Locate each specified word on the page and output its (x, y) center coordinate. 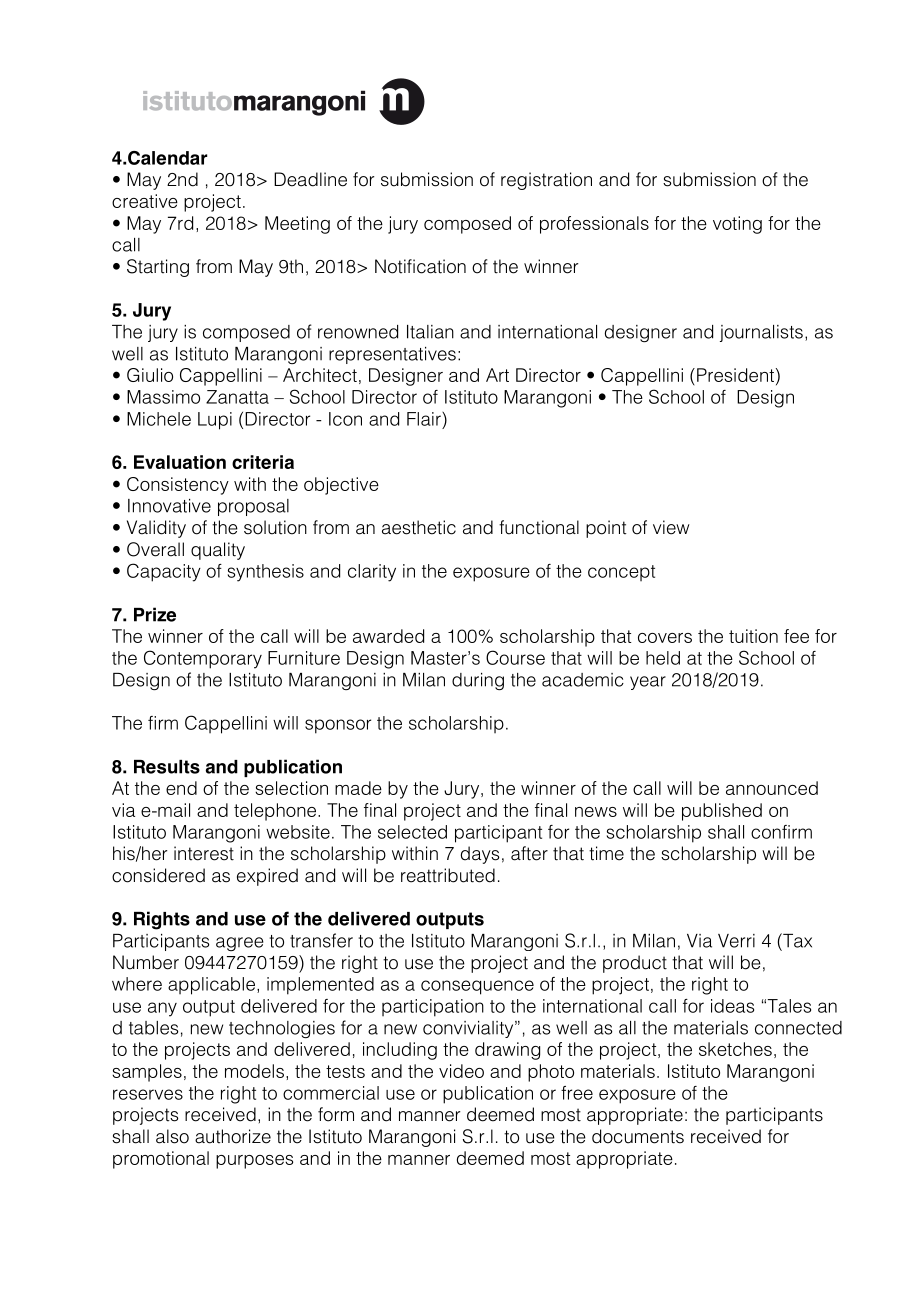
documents (638, 1136)
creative (145, 201)
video (461, 1071)
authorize (233, 1136)
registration (546, 181)
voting (737, 225)
